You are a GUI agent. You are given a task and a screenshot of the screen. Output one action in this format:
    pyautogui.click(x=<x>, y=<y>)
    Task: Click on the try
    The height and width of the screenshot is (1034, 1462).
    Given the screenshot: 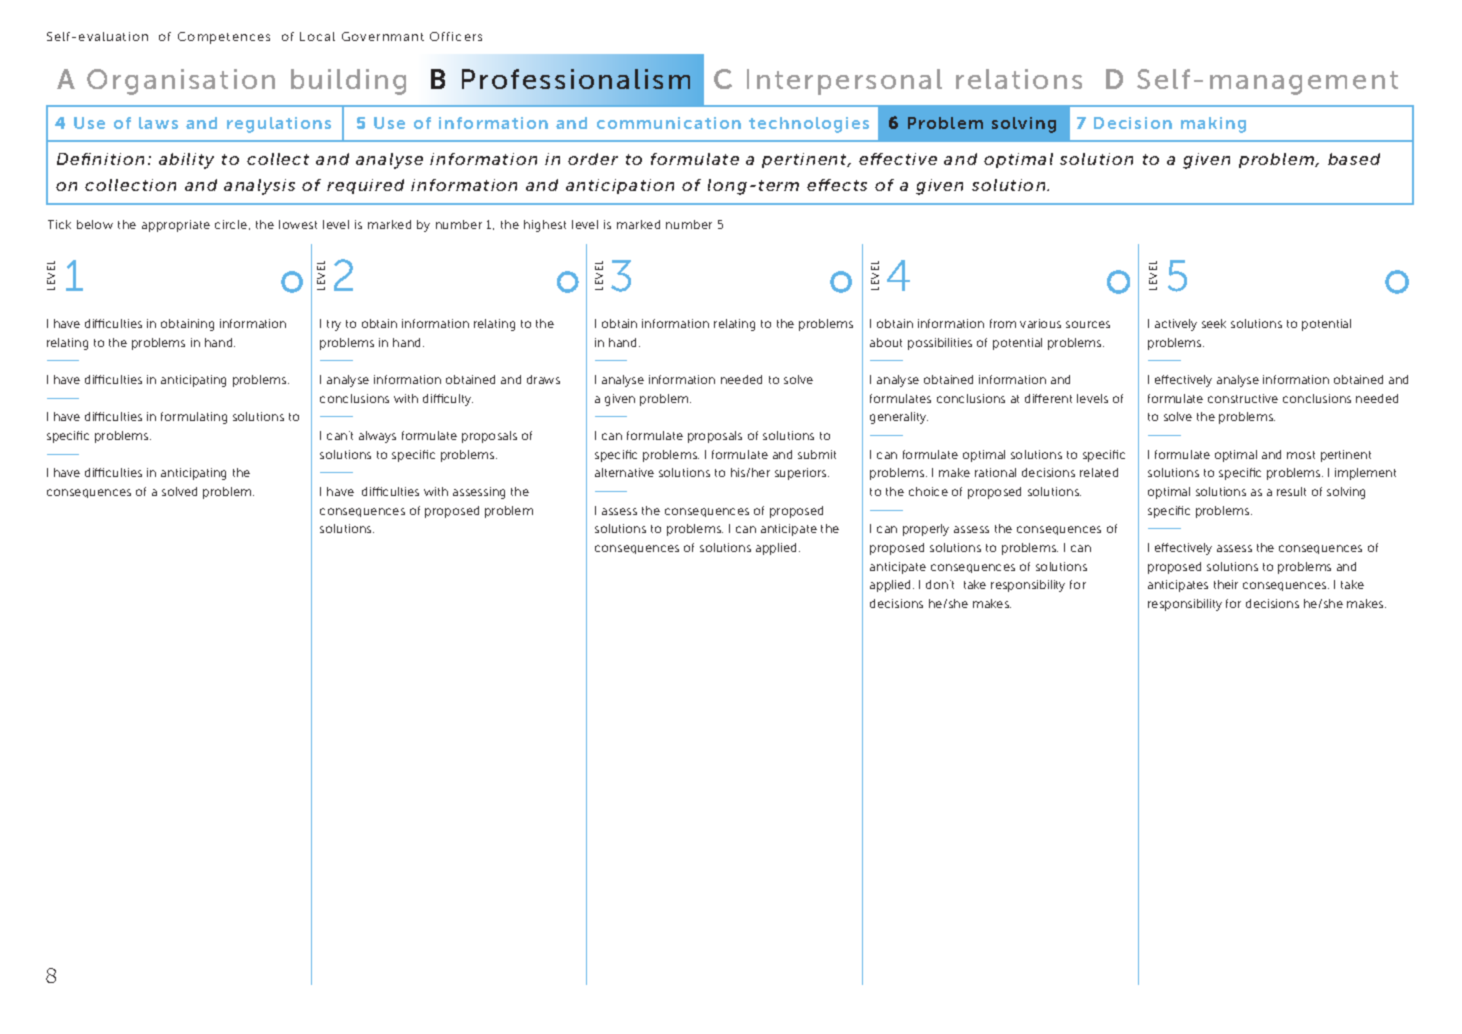 What is the action you would take?
    pyautogui.click(x=334, y=325)
